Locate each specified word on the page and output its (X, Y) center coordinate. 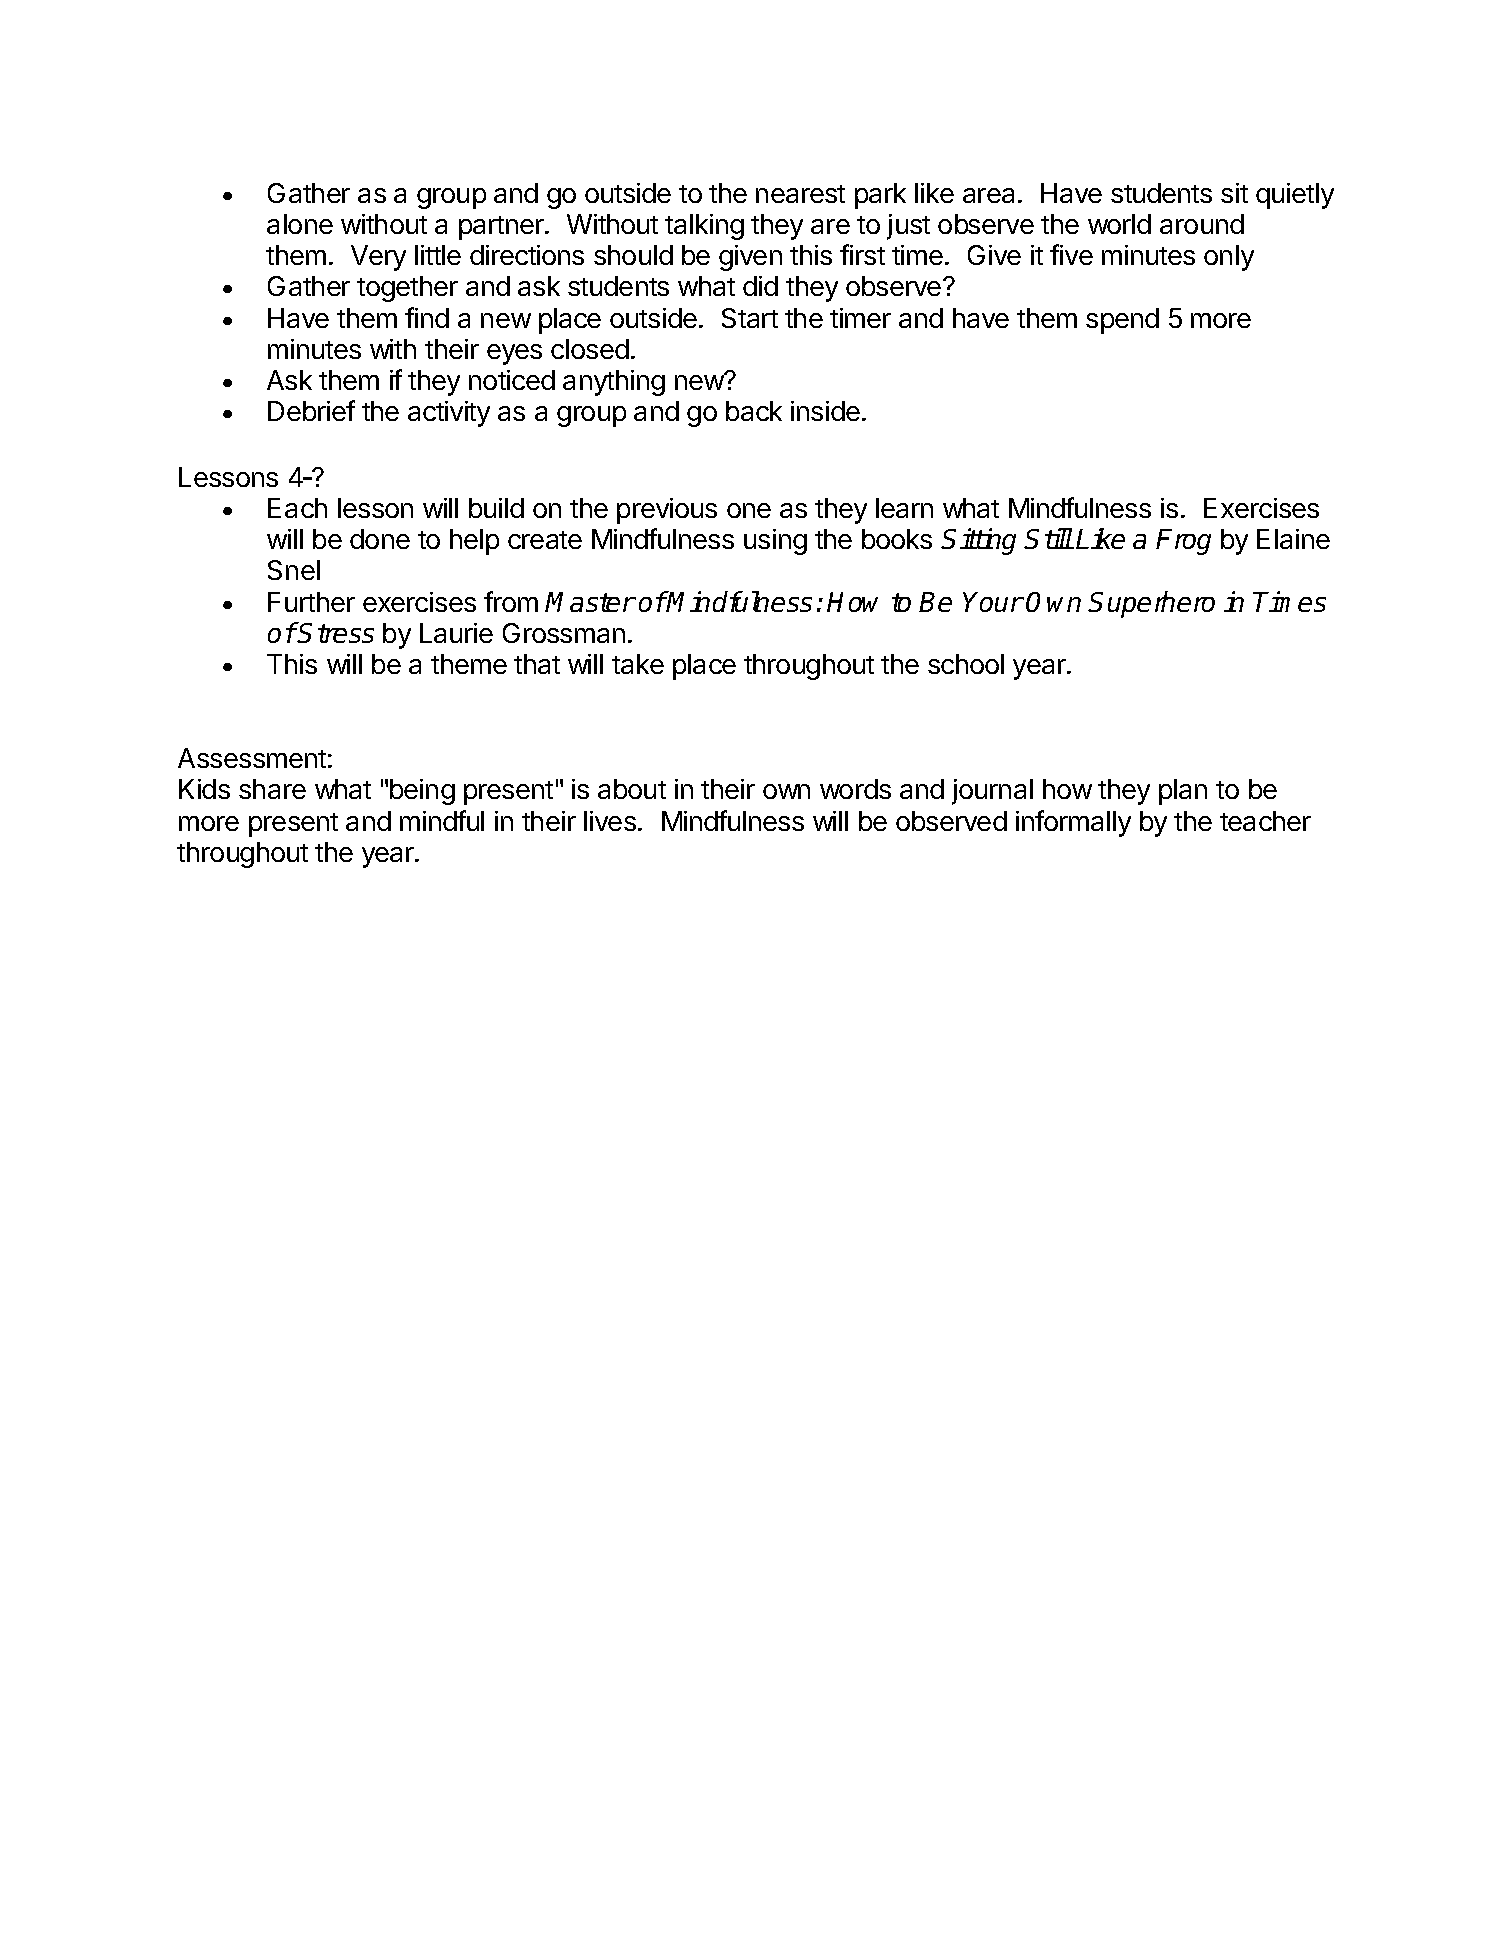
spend (1122, 321)
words (855, 789)
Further (311, 602)
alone (300, 224)
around (1202, 224)
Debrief (311, 410)
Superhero (1152, 604)
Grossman (564, 633)
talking (704, 227)
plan (1183, 792)
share (272, 789)
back (754, 411)
